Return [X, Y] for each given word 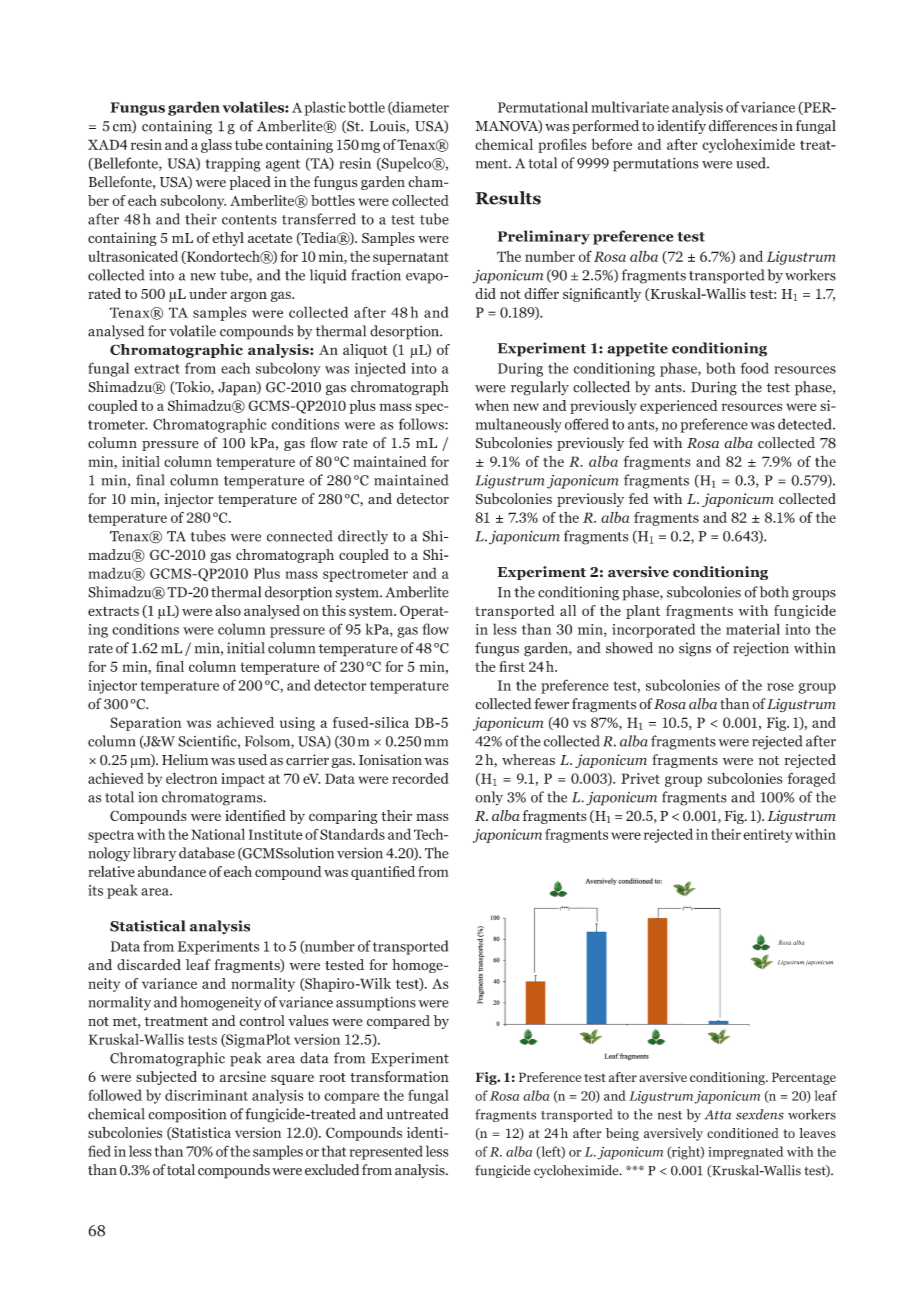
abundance [172, 871]
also [228, 610]
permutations [656, 164]
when [492, 405]
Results [508, 198]
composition [187, 1115]
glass [216, 146]
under [208, 293]
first [512, 666]
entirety [767, 836]
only [489, 798]
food [754, 368]
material [753, 629]
